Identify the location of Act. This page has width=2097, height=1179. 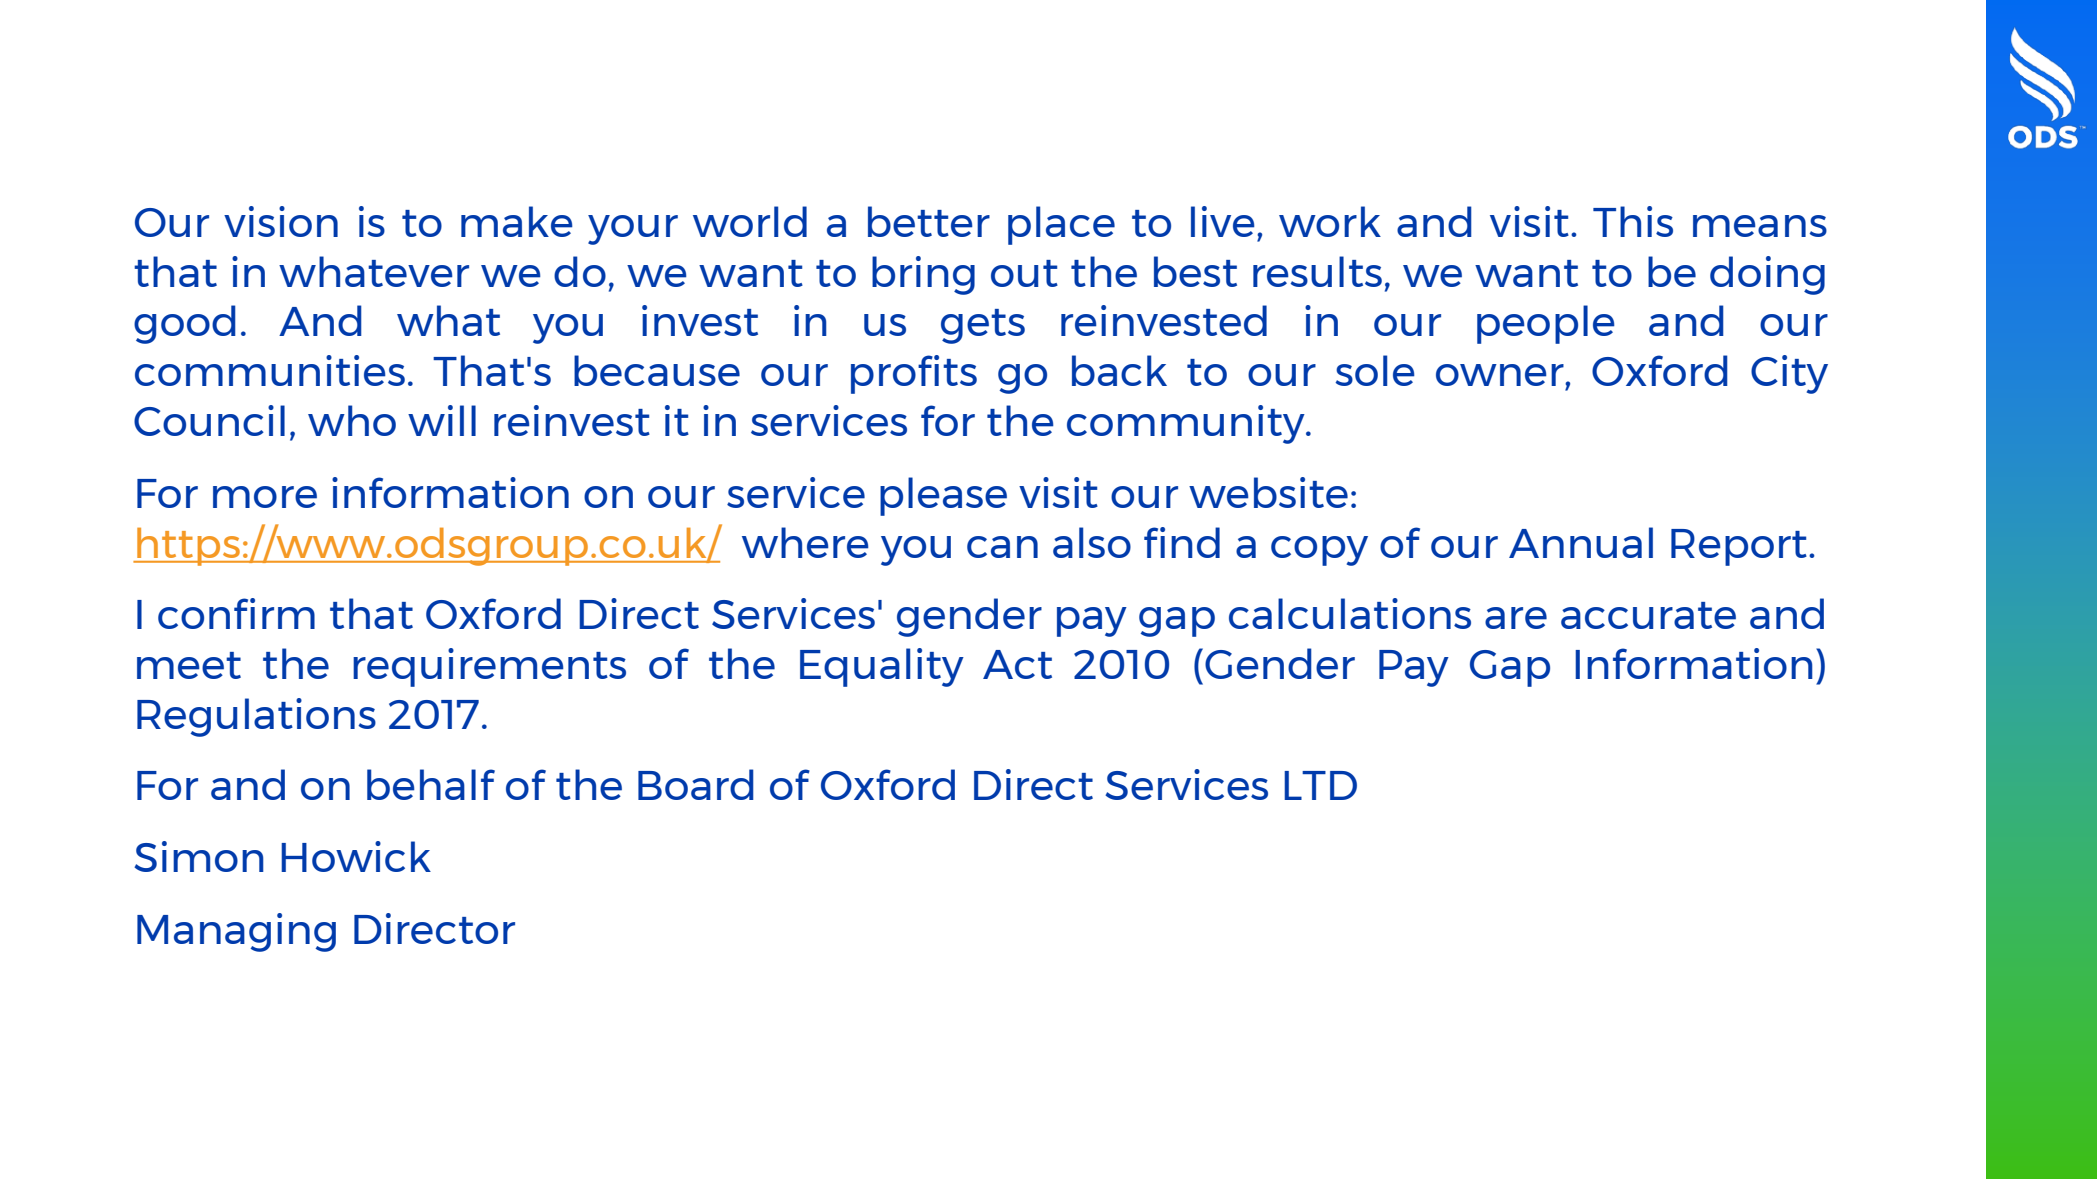
(1017, 664).
